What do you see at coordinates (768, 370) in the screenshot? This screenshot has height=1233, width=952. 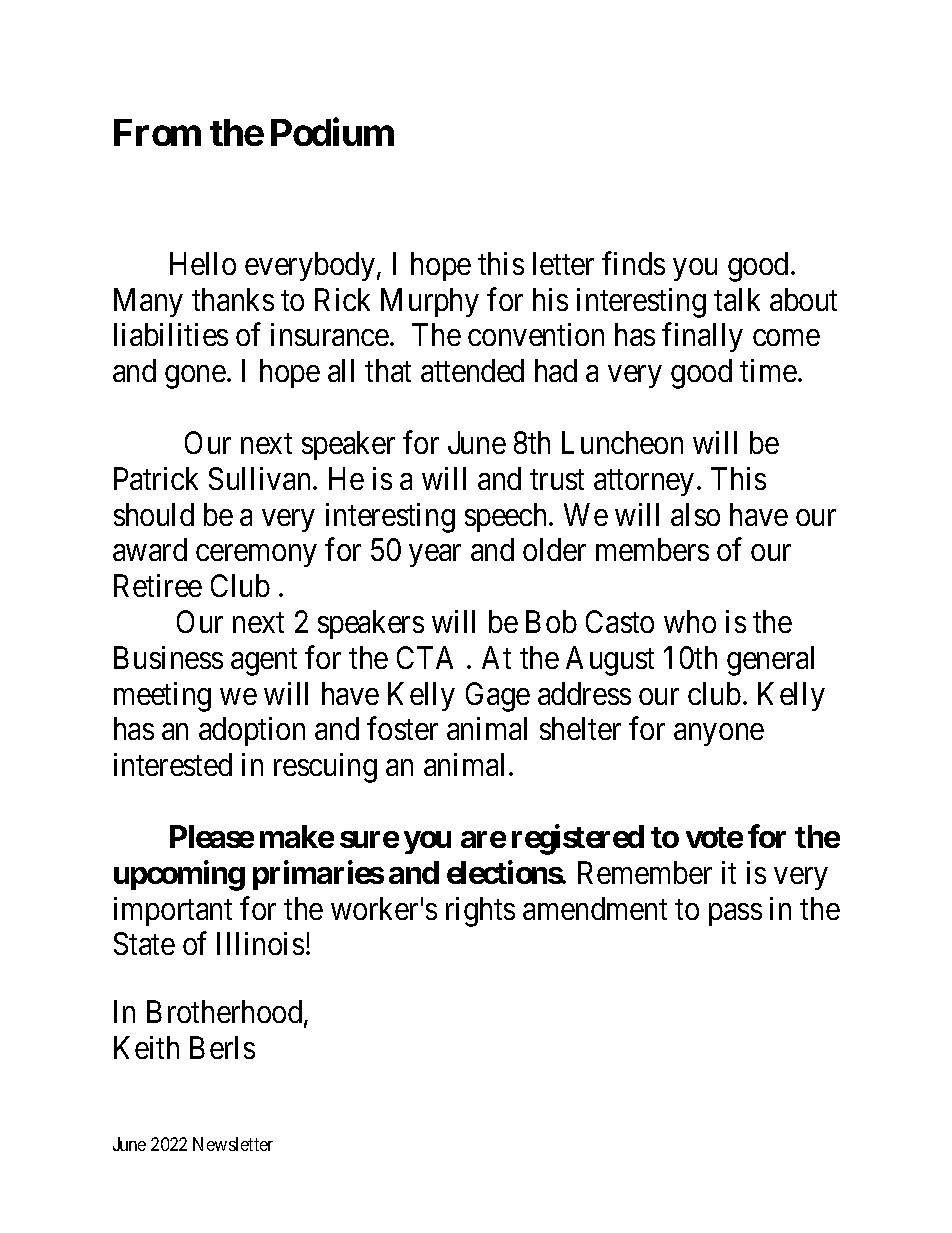 I see `time` at bounding box center [768, 370].
